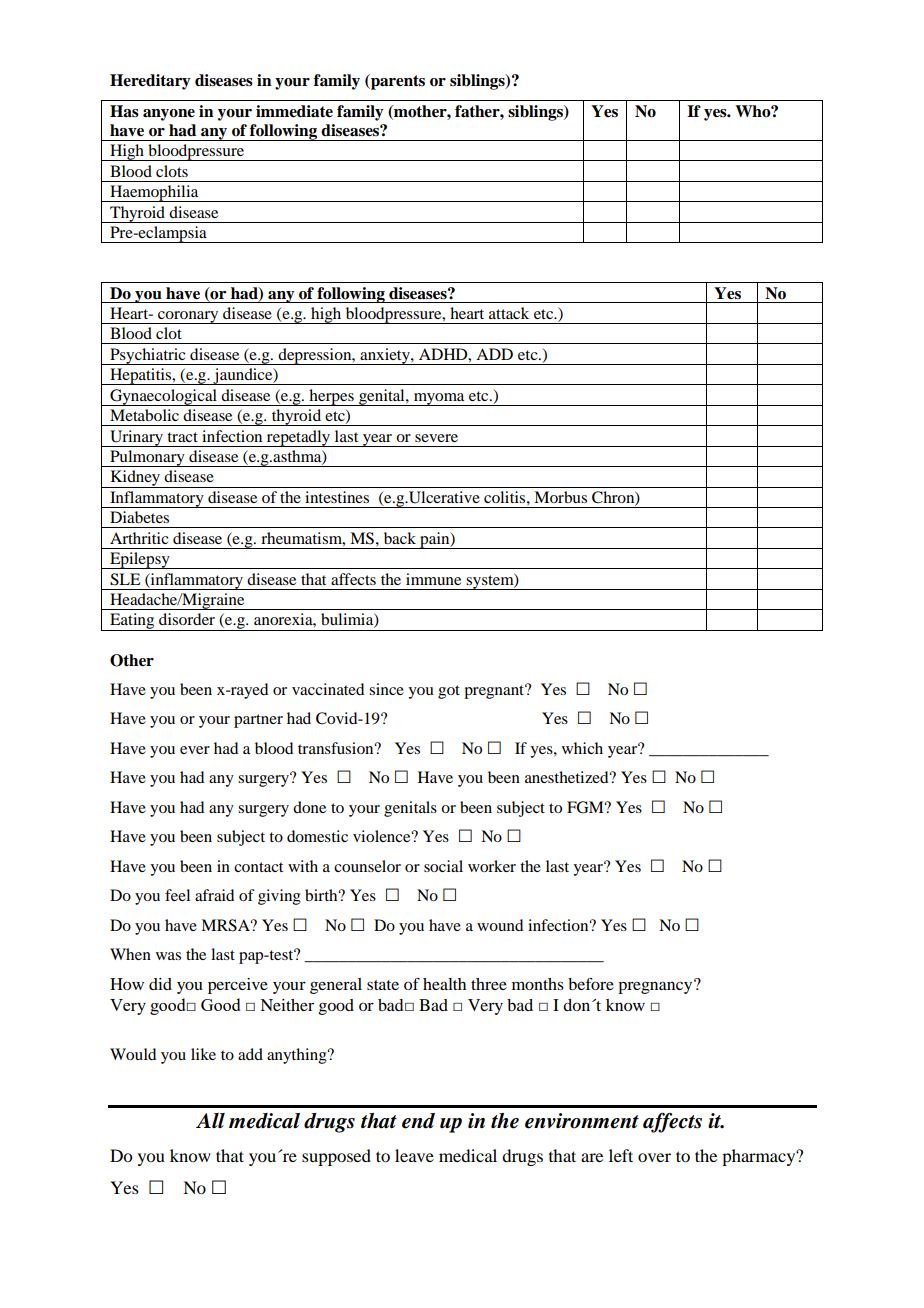 The image size is (924, 1308). What do you see at coordinates (169, 115) in the page?
I see `anyone` at bounding box center [169, 115].
